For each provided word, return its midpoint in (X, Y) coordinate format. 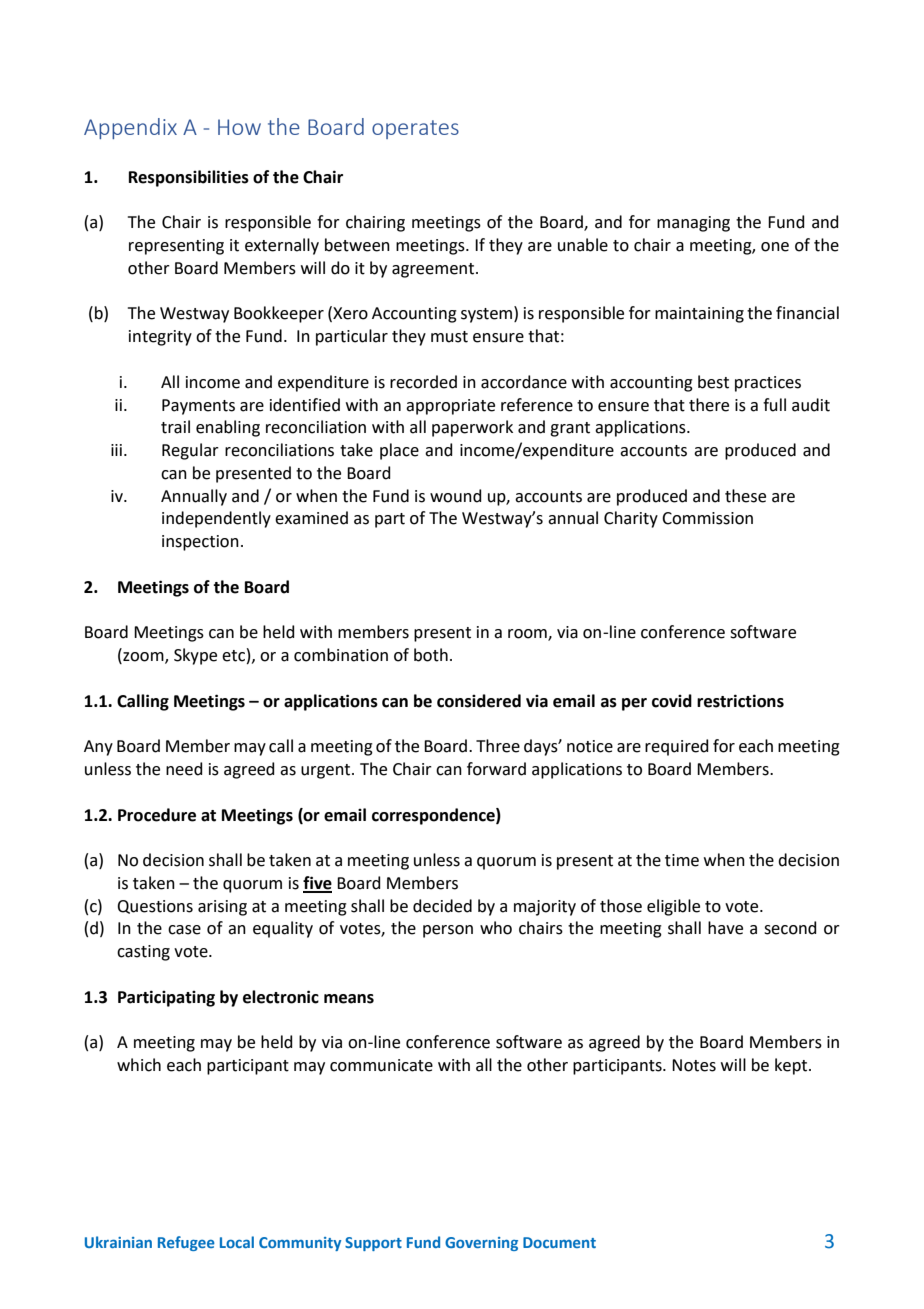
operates (415, 129)
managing (693, 224)
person (448, 931)
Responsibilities (189, 178)
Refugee (186, 1243)
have (725, 928)
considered (479, 701)
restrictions (740, 701)
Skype (195, 656)
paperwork (472, 428)
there (709, 405)
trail (175, 427)
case (184, 930)
